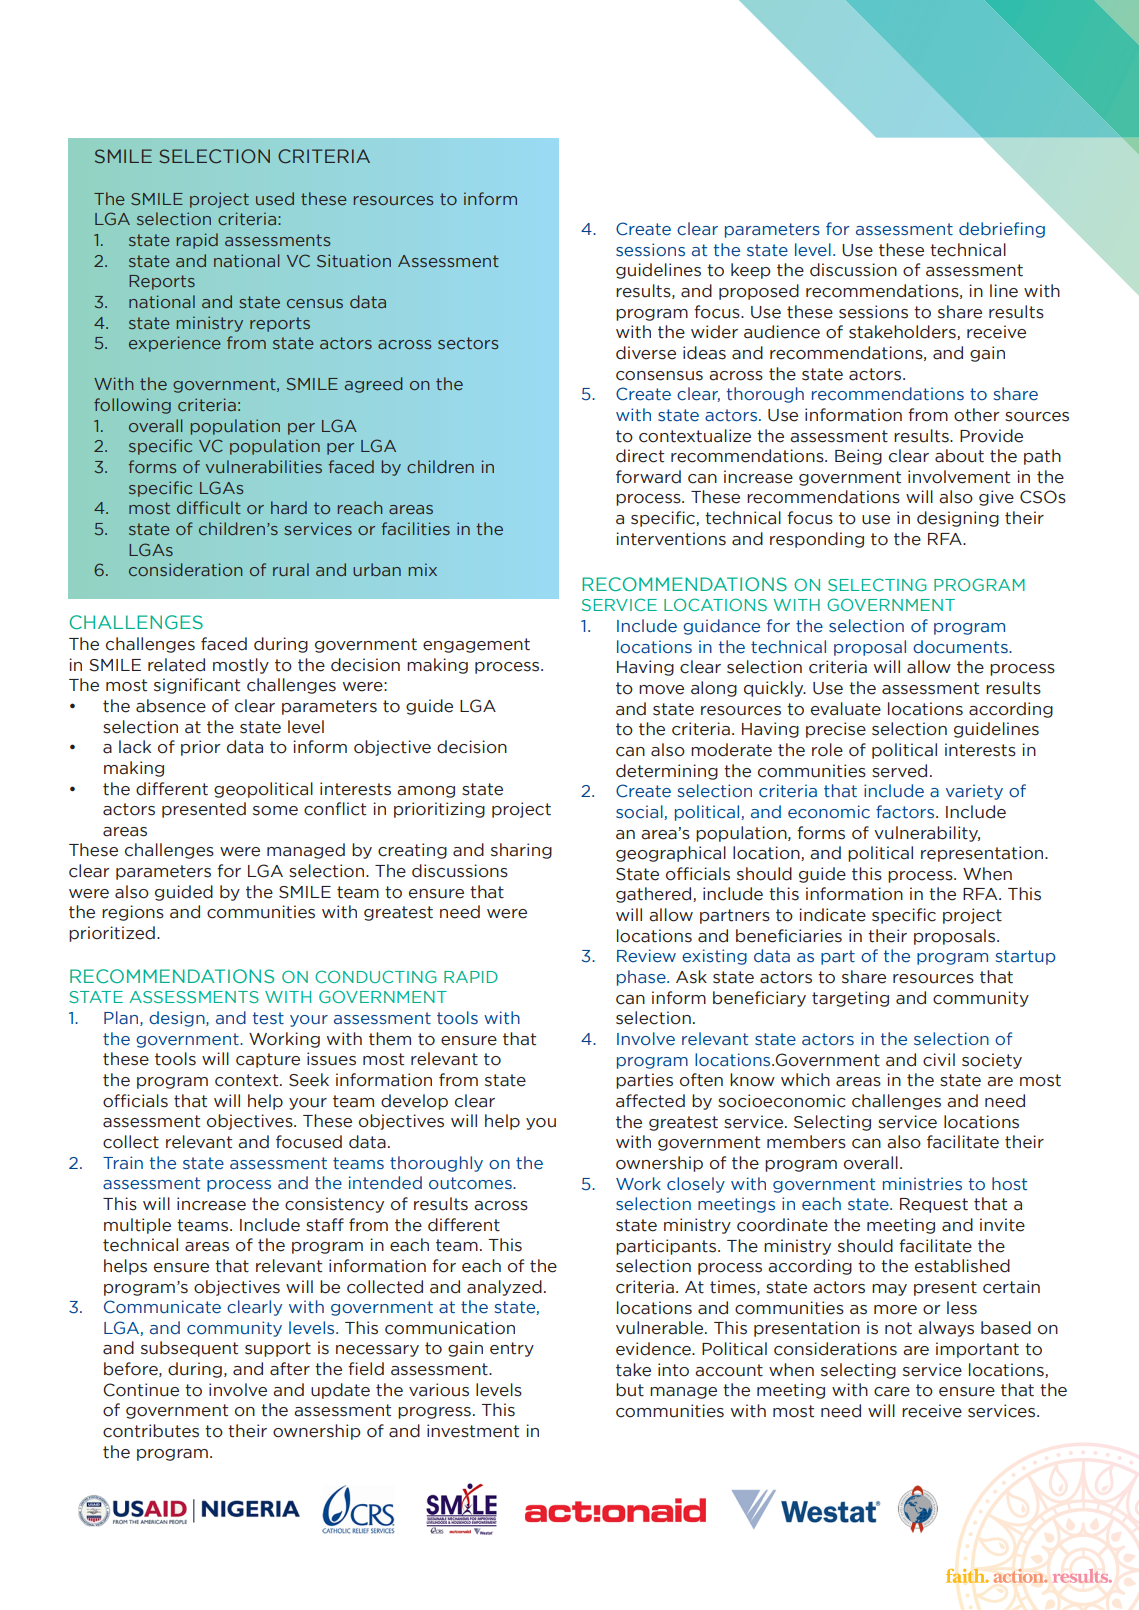 The height and width of the screenshot is (1610, 1139). What do you see at coordinates (673, 1370) in the screenshot?
I see `into` at bounding box center [673, 1370].
